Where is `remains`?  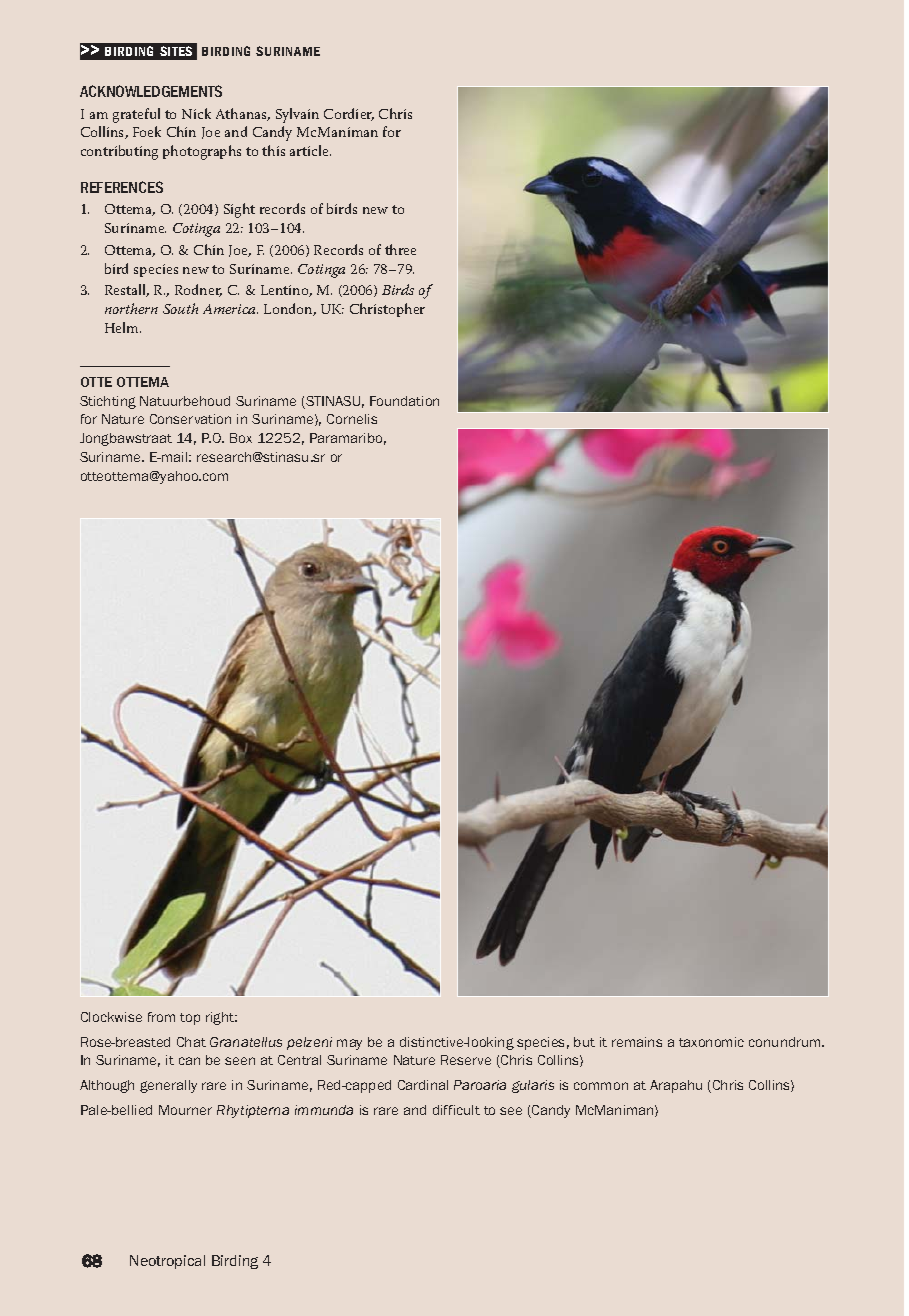 remains is located at coordinates (637, 1042).
